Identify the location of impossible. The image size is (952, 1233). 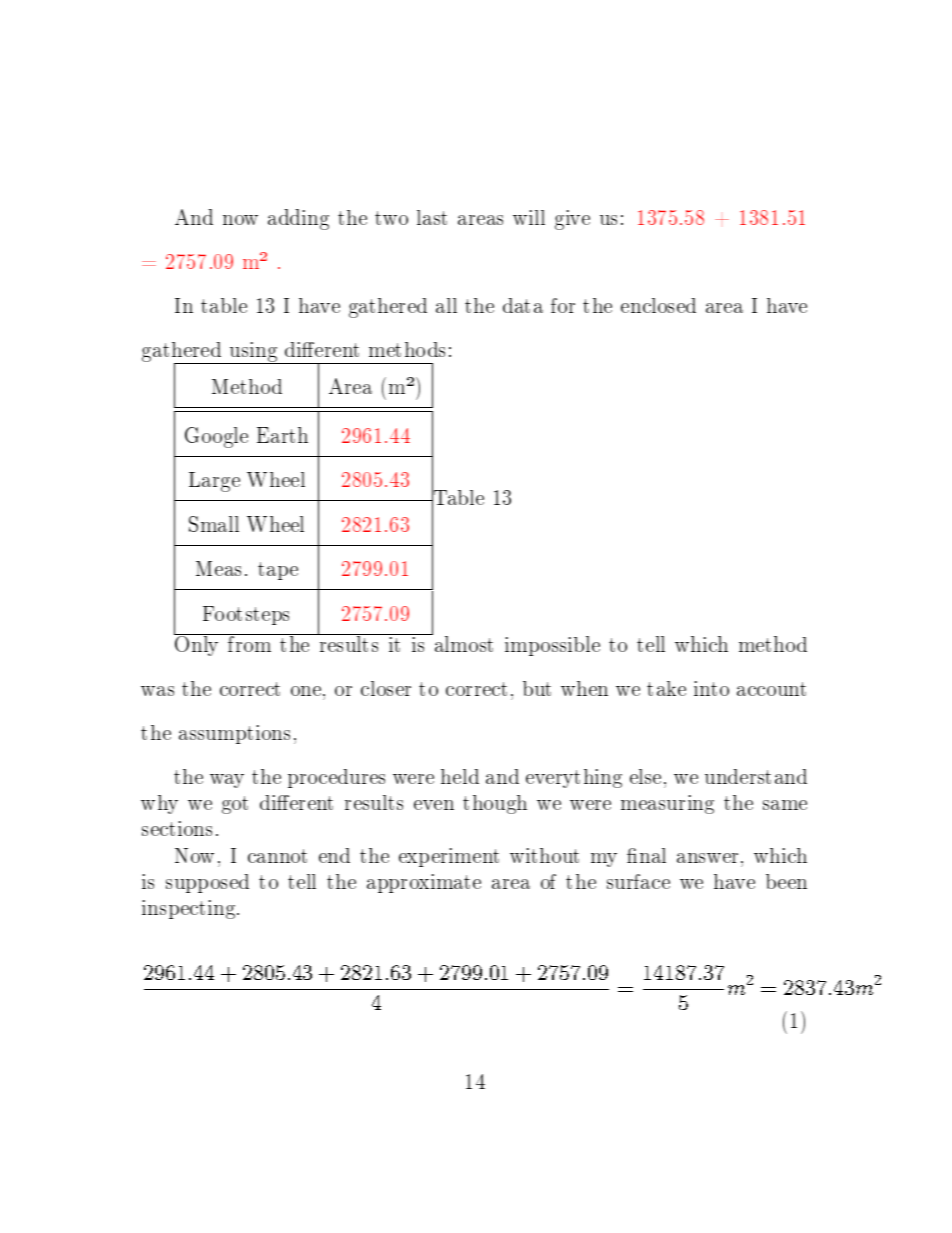
(552, 646).
